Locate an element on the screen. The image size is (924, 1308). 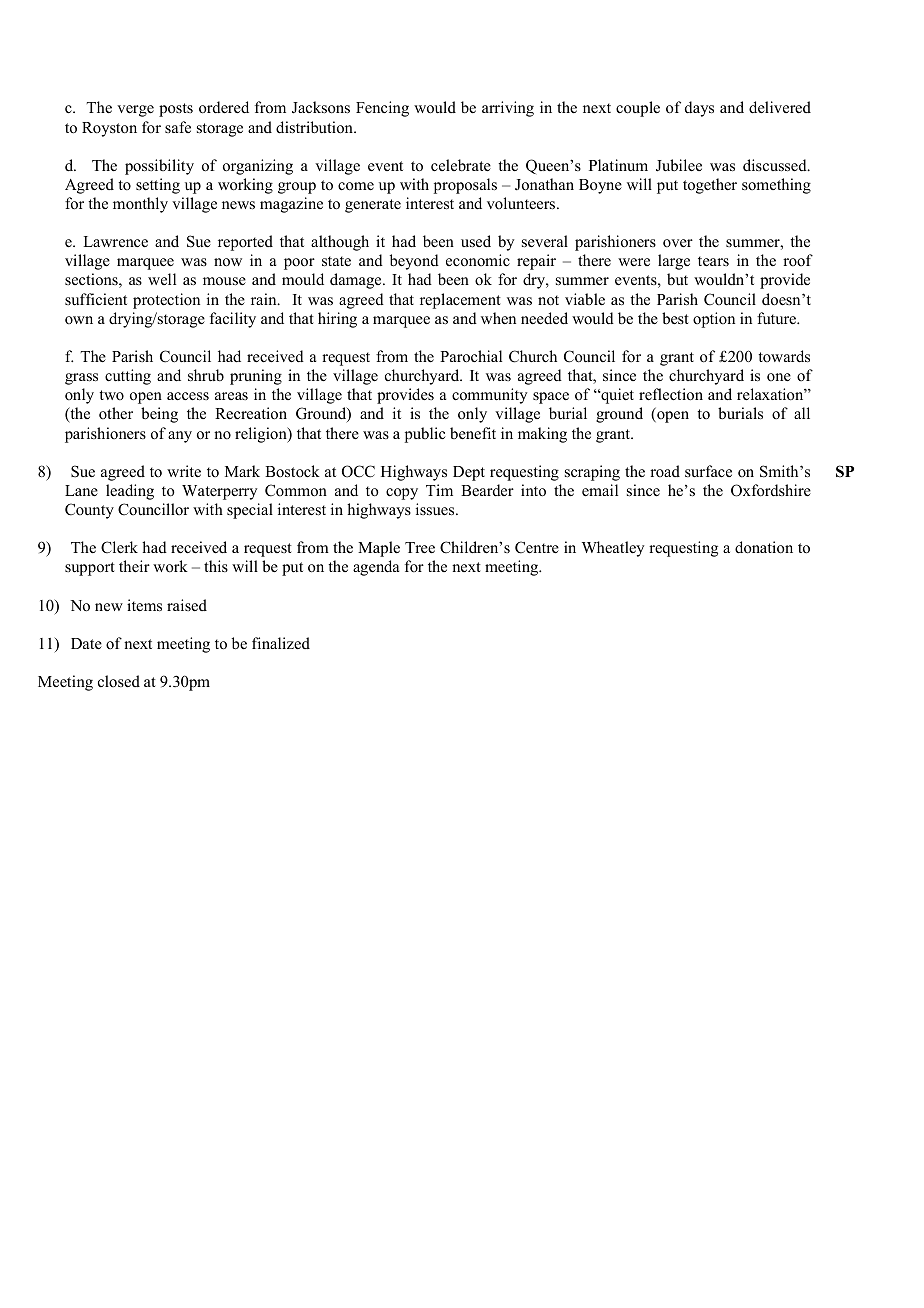
Parochial is located at coordinates (471, 356).
